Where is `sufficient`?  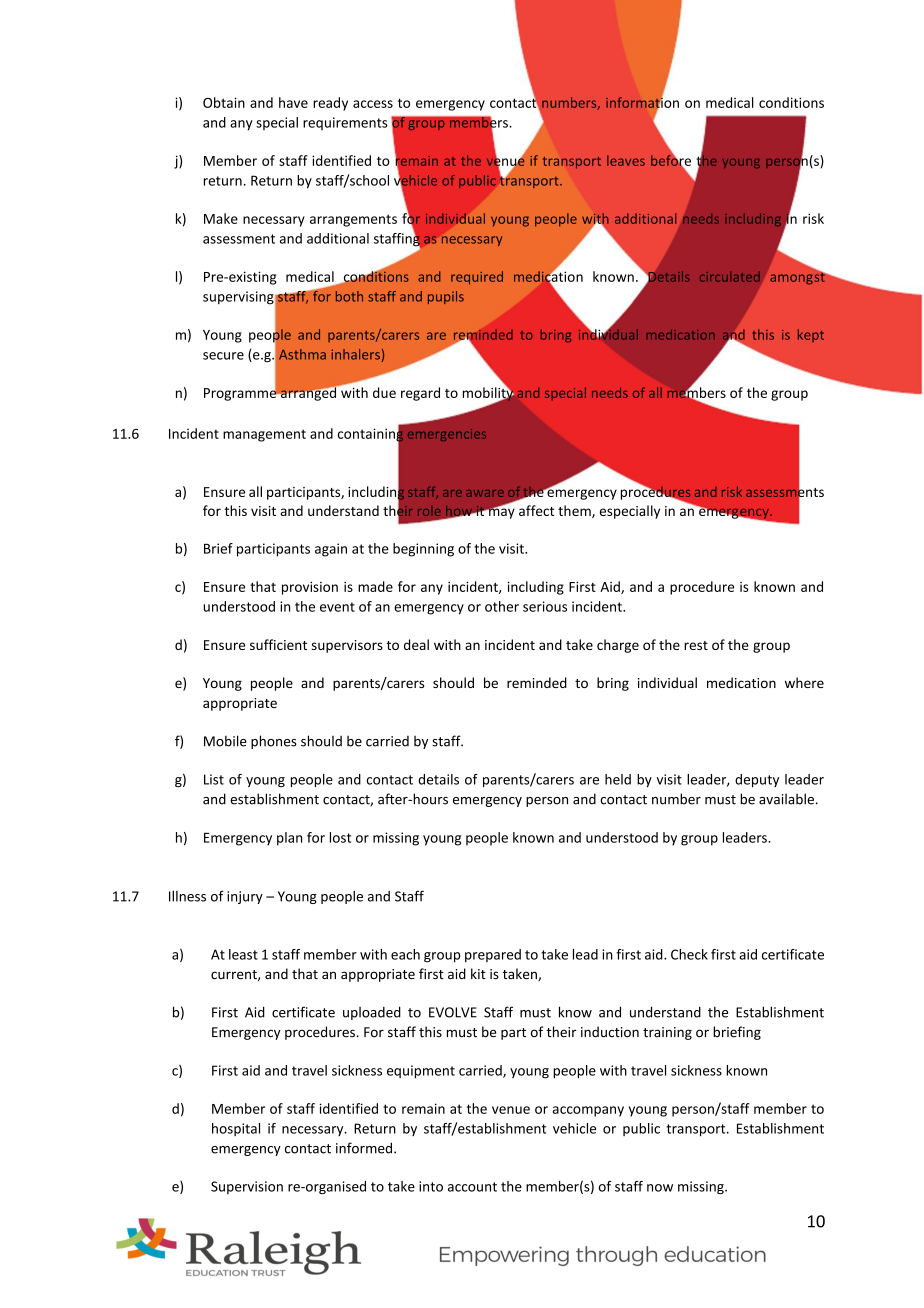 sufficient is located at coordinates (278, 644).
